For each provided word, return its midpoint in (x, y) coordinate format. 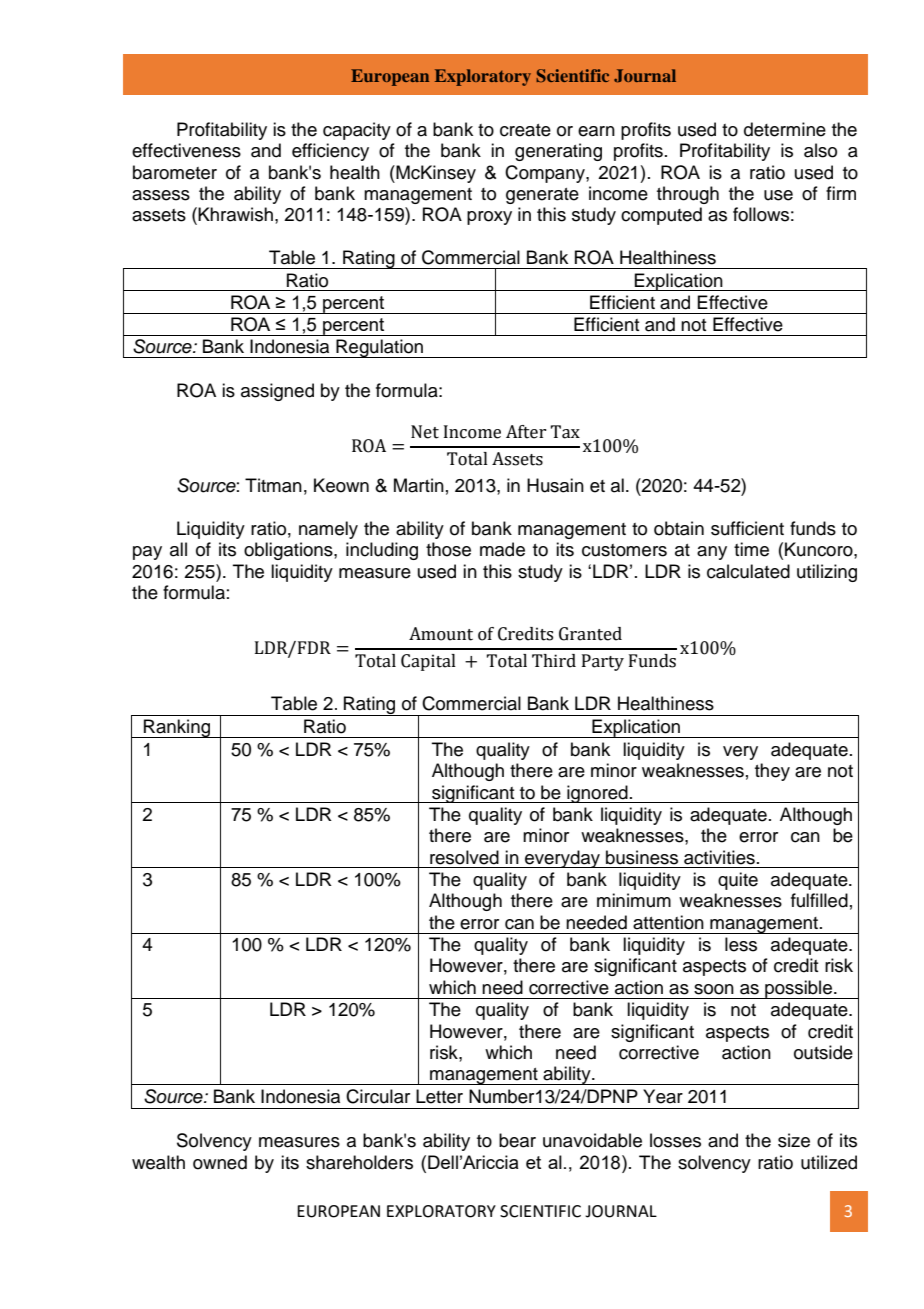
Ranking (177, 728)
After (526, 432)
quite (738, 881)
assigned (277, 392)
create (525, 130)
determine (785, 129)
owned (220, 1162)
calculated (748, 571)
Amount (441, 634)
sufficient (747, 528)
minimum (634, 900)
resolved (464, 857)
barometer (175, 172)
